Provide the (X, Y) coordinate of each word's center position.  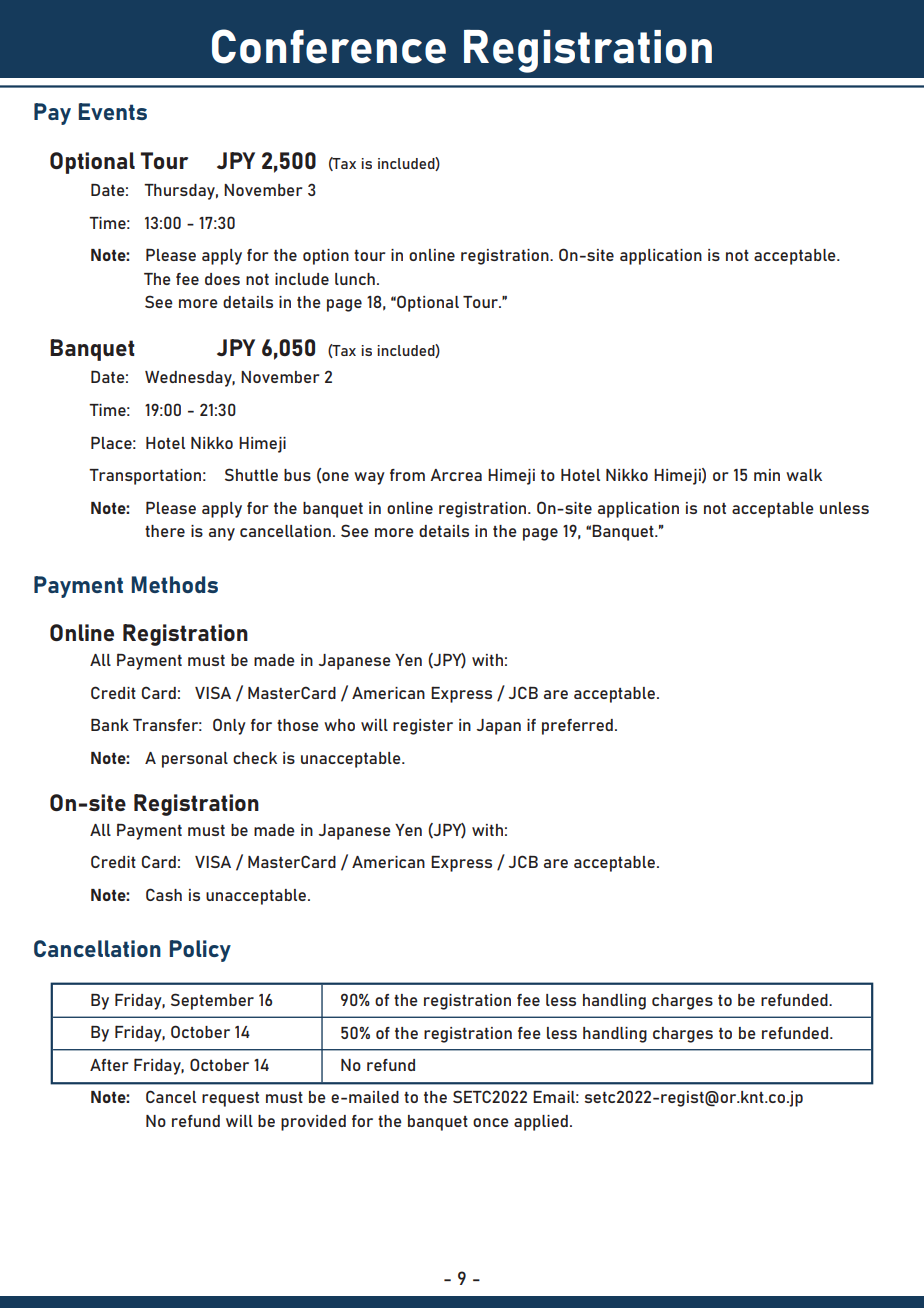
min (767, 475)
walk (804, 475)
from (407, 475)
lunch (355, 279)
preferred (577, 727)
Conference (329, 46)
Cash (164, 894)
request (230, 1099)
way (369, 478)
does (222, 279)
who (339, 725)
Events (113, 111)
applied (541, 1123)
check (255, 758)
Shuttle (251, 474)
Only (229, 726)
